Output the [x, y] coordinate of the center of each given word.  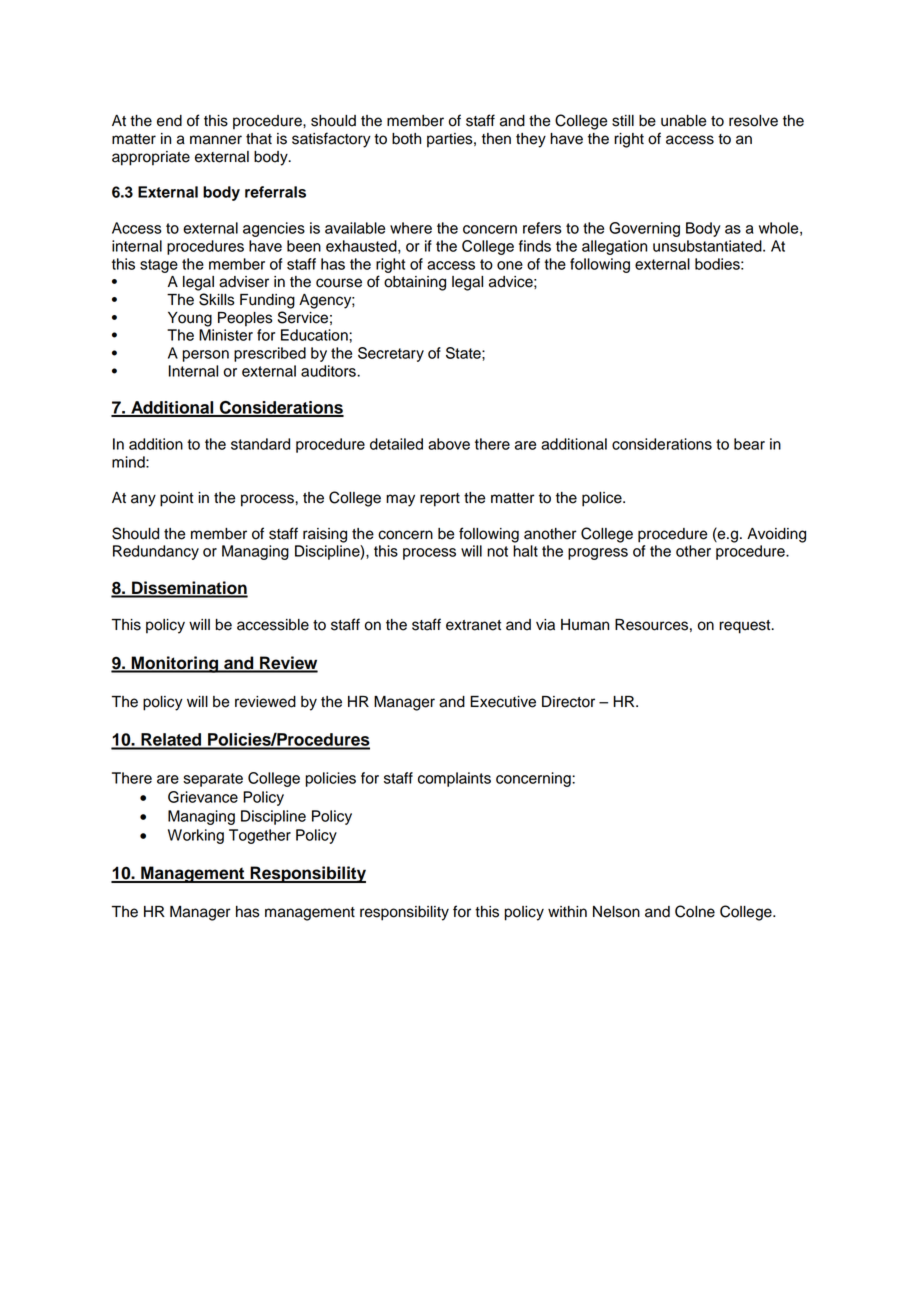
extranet [473, 625]
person [206, 356]
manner [216, 140]
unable [683, 121]
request [746, 627]
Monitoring [175, 664]
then [496, 139]
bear [749, 444]
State [464, 353]
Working [196, 836]
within [567, 911]
